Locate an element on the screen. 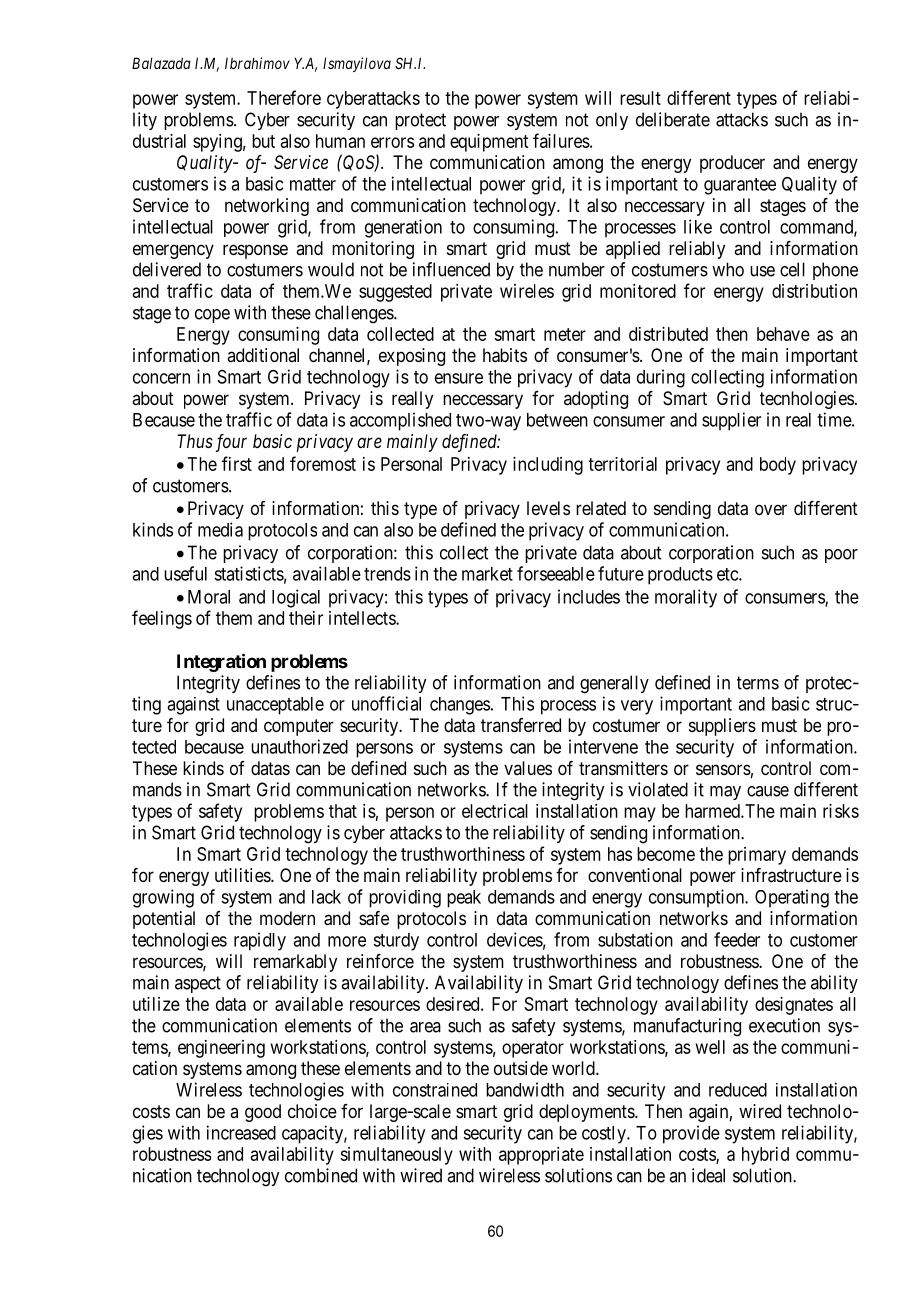  Integration is located at coordinates (221, 662).
